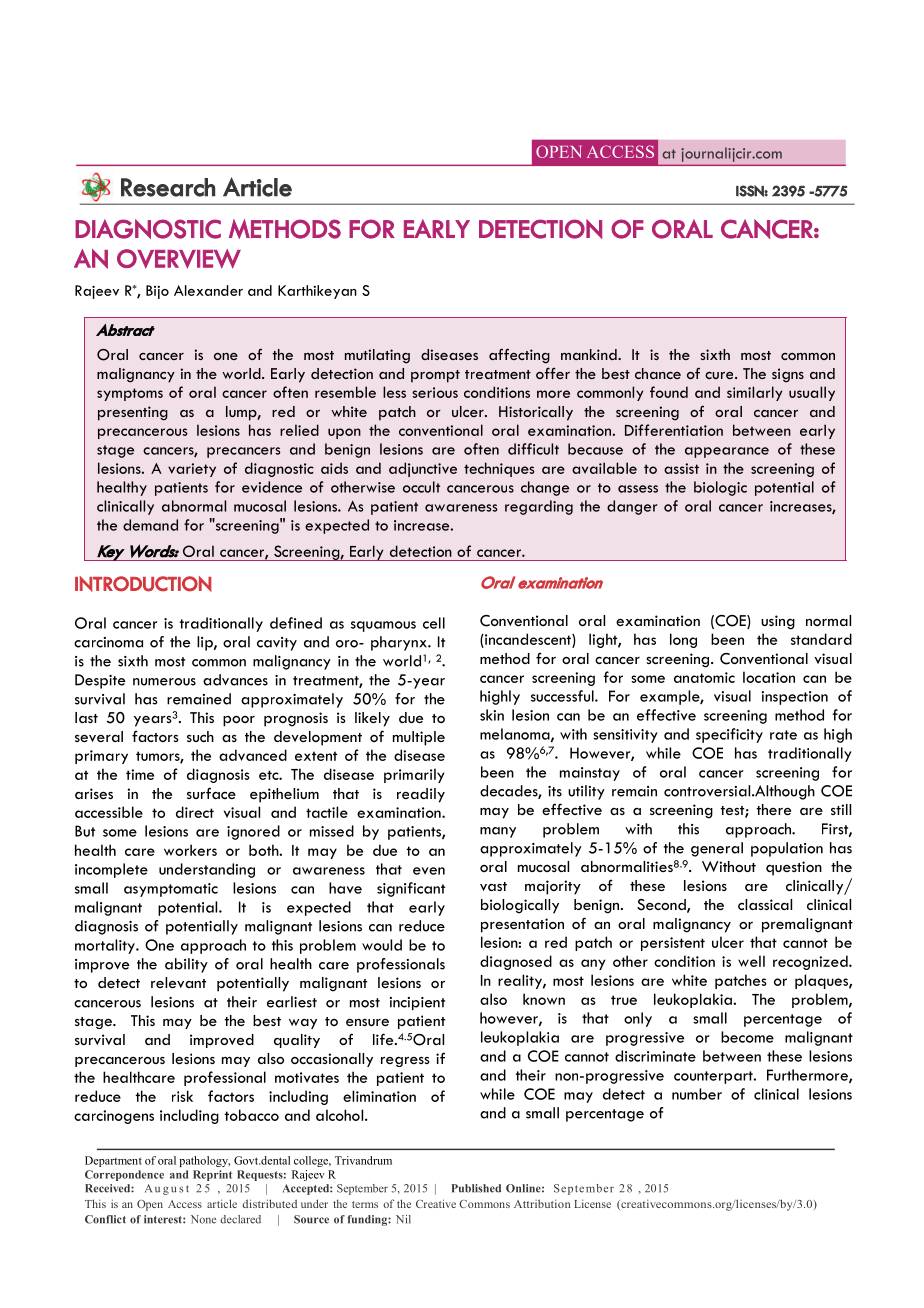 The height and width of the document is (1308, 924). Describe the element at coordinates (168, 187) in the document. I see `Research` at that location.
